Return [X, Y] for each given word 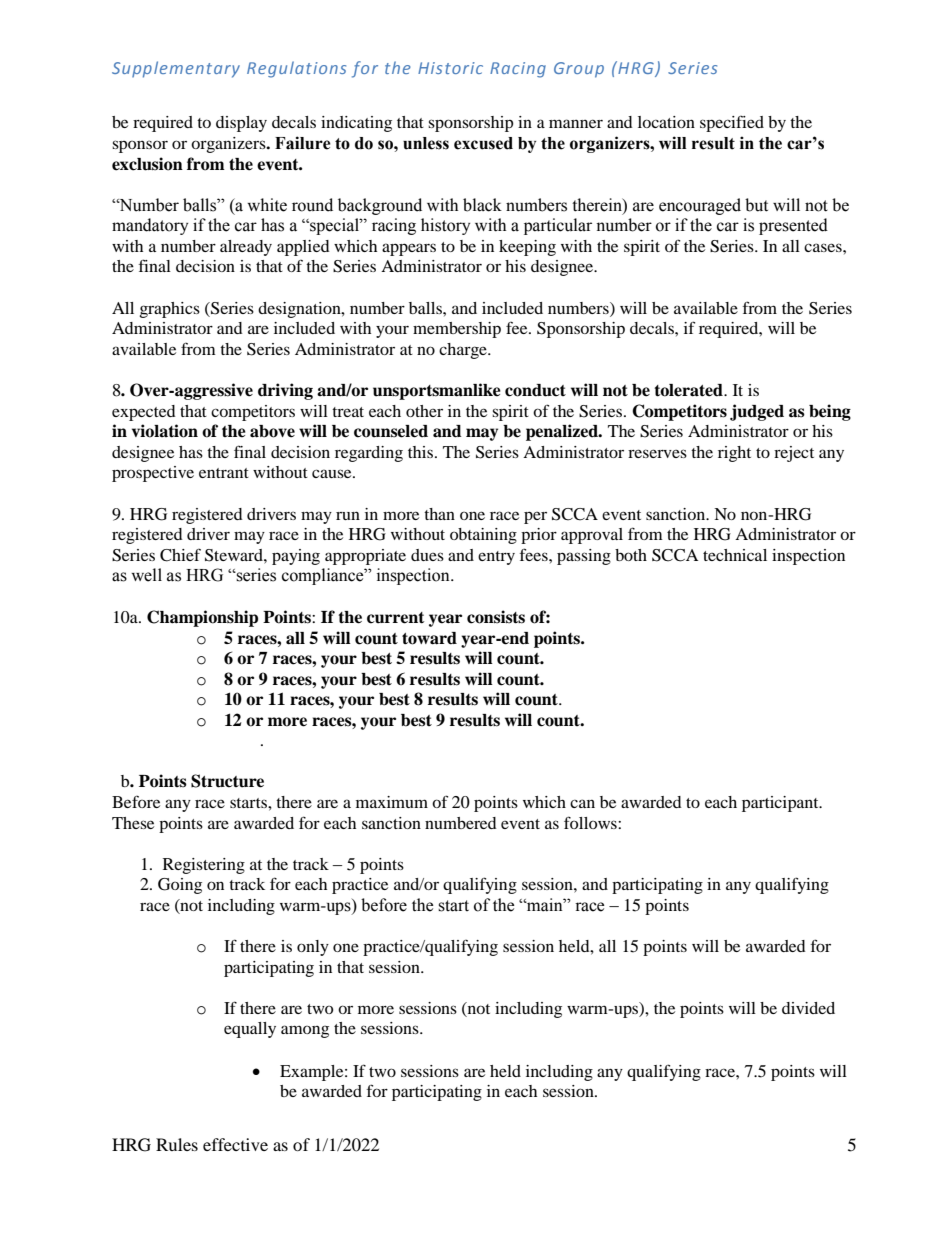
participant [781, 804]
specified [732, 123]
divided [808, 1008]
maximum [392, 802]
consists [496, 617]
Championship [202, 618]
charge [464, 351]
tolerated [689, 390]
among [305, 1031]
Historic [450, 68]
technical [735, 555]
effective [235, 1144]
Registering [204, 866]
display [241, 124]
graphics [169, 310]
